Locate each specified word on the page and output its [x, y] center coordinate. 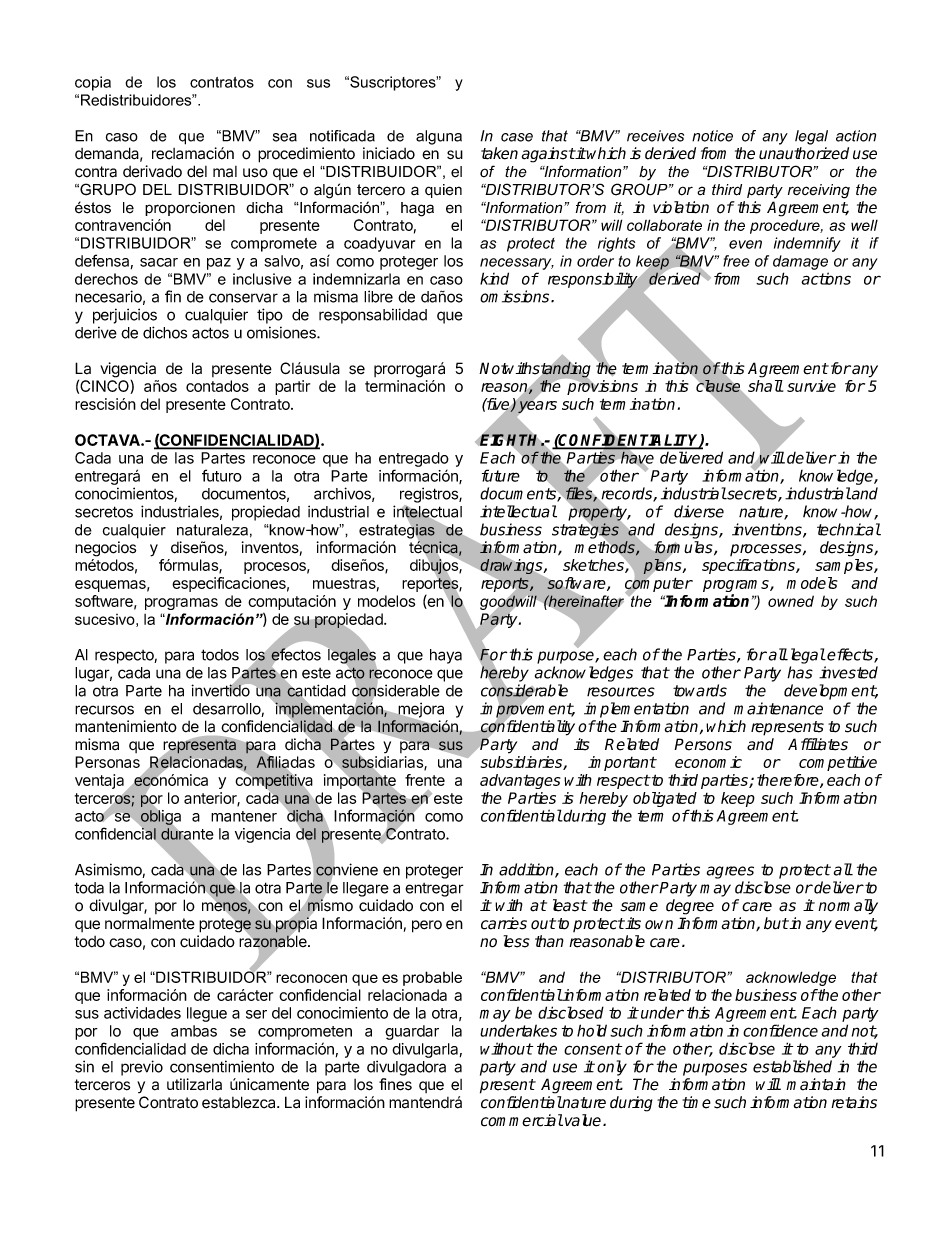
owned [791, 601]
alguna [439, 137]
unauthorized [804, 153]
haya [446, 656]
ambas [194, 1031]
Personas [107, 762]
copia [93, 83]
